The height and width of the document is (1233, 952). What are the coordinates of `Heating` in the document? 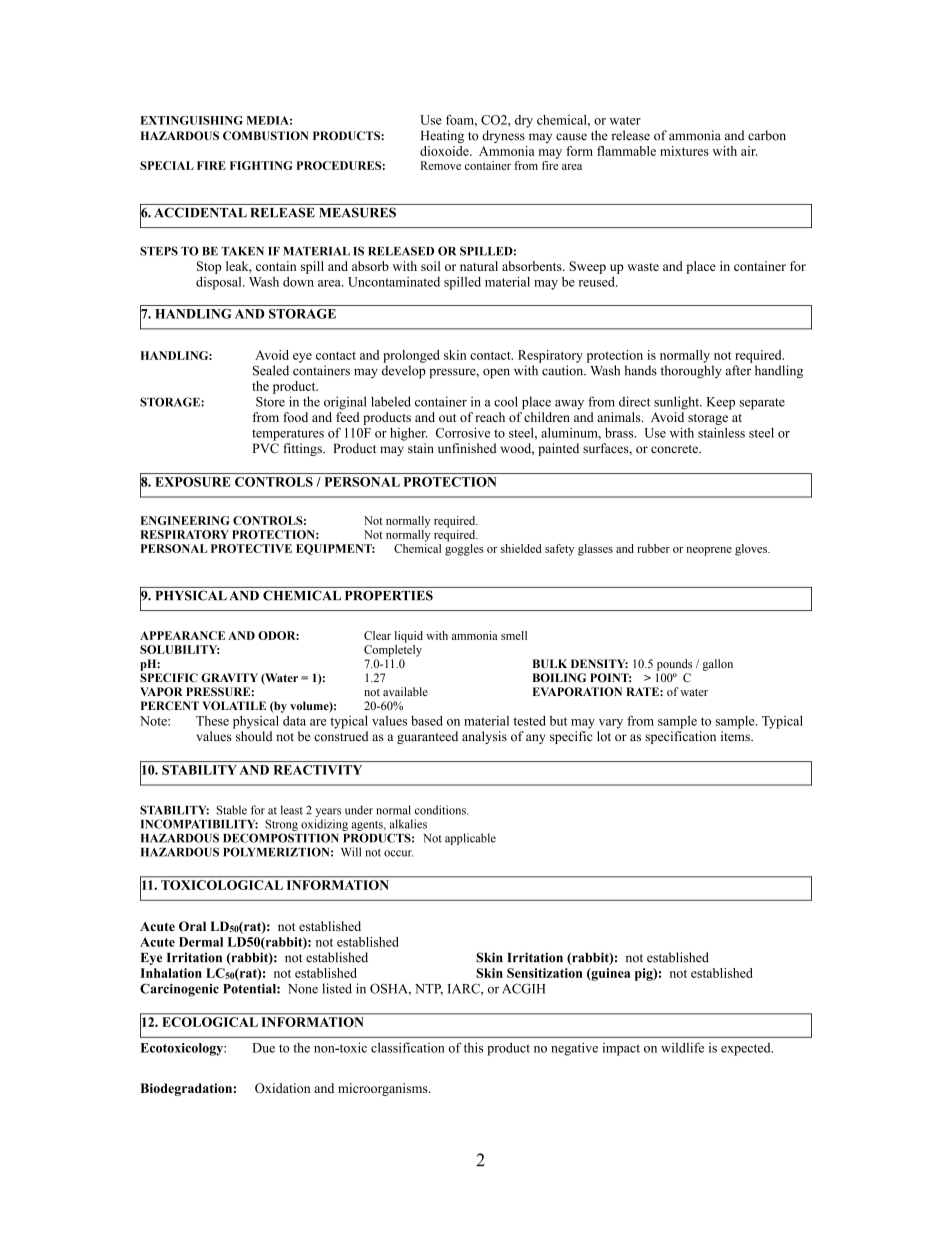 It's located at (442, 136).
